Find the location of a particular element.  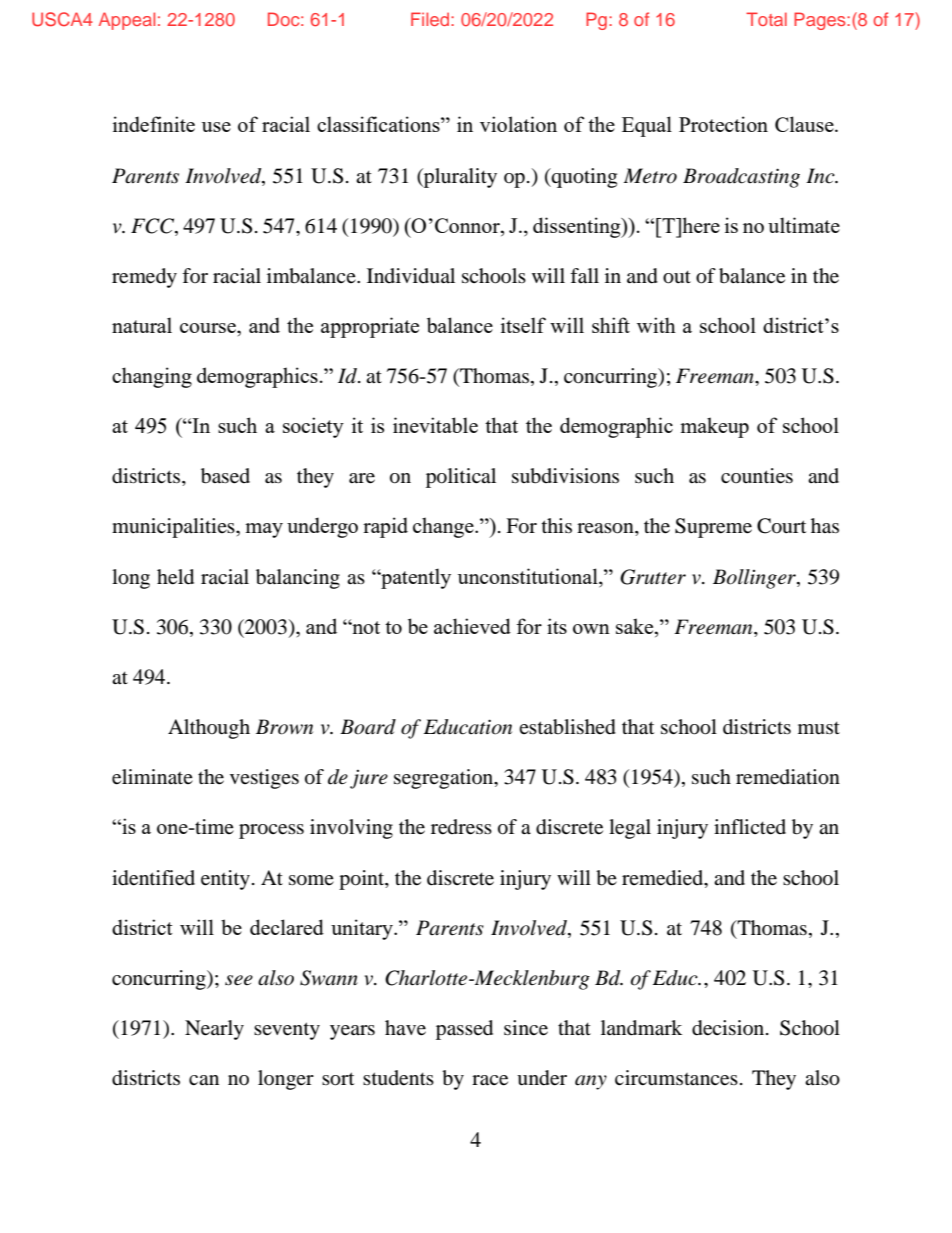

segregation is located at coordinates (445, 779).
